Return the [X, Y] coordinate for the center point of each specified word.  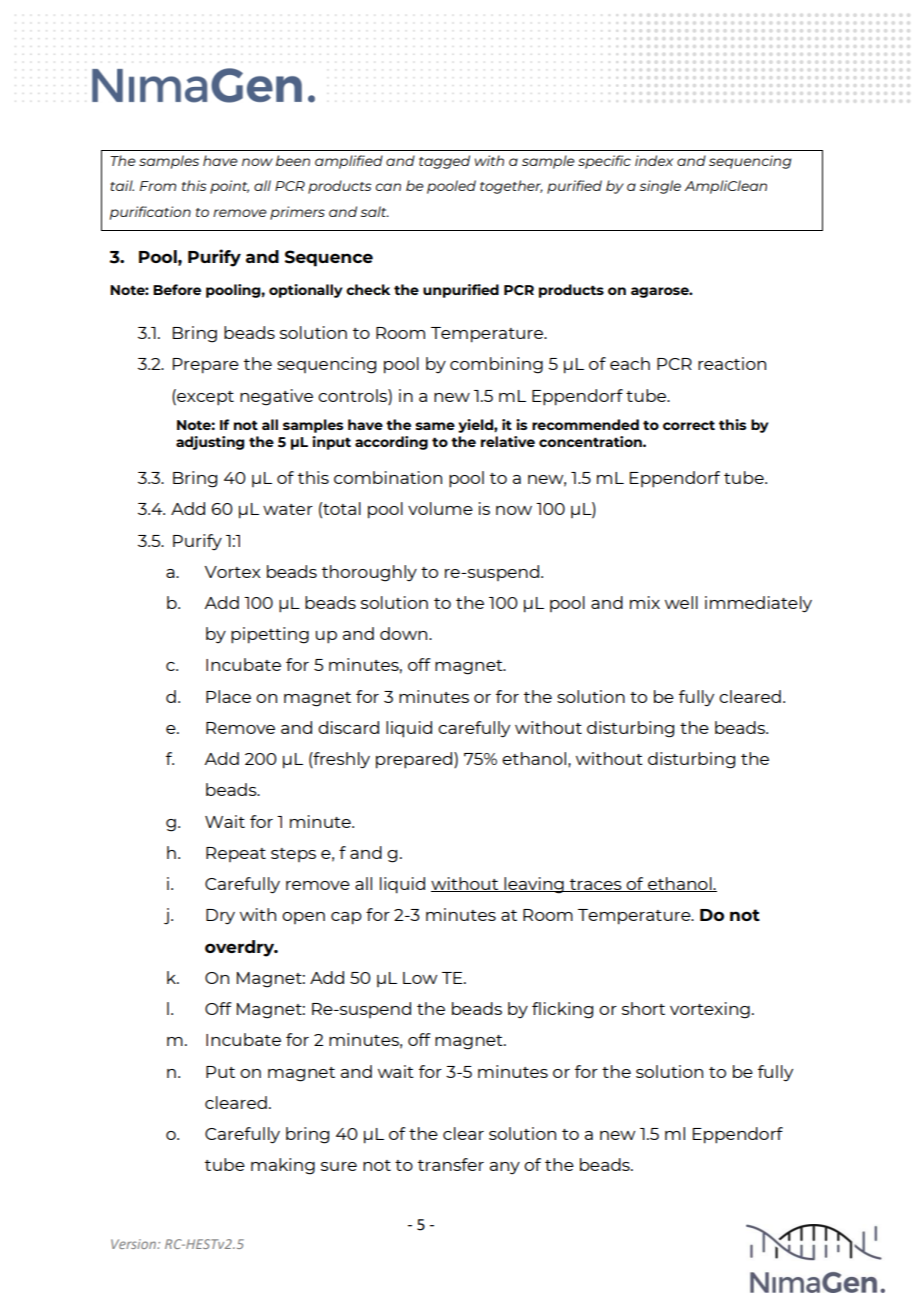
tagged [444, 162]
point [229, 187]
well [681, 602]
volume [440, 508]
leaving [534, 885]
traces [596, 885]
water [288, 509]
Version [134, 1244]
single [660, 187]
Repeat [236, 854]
